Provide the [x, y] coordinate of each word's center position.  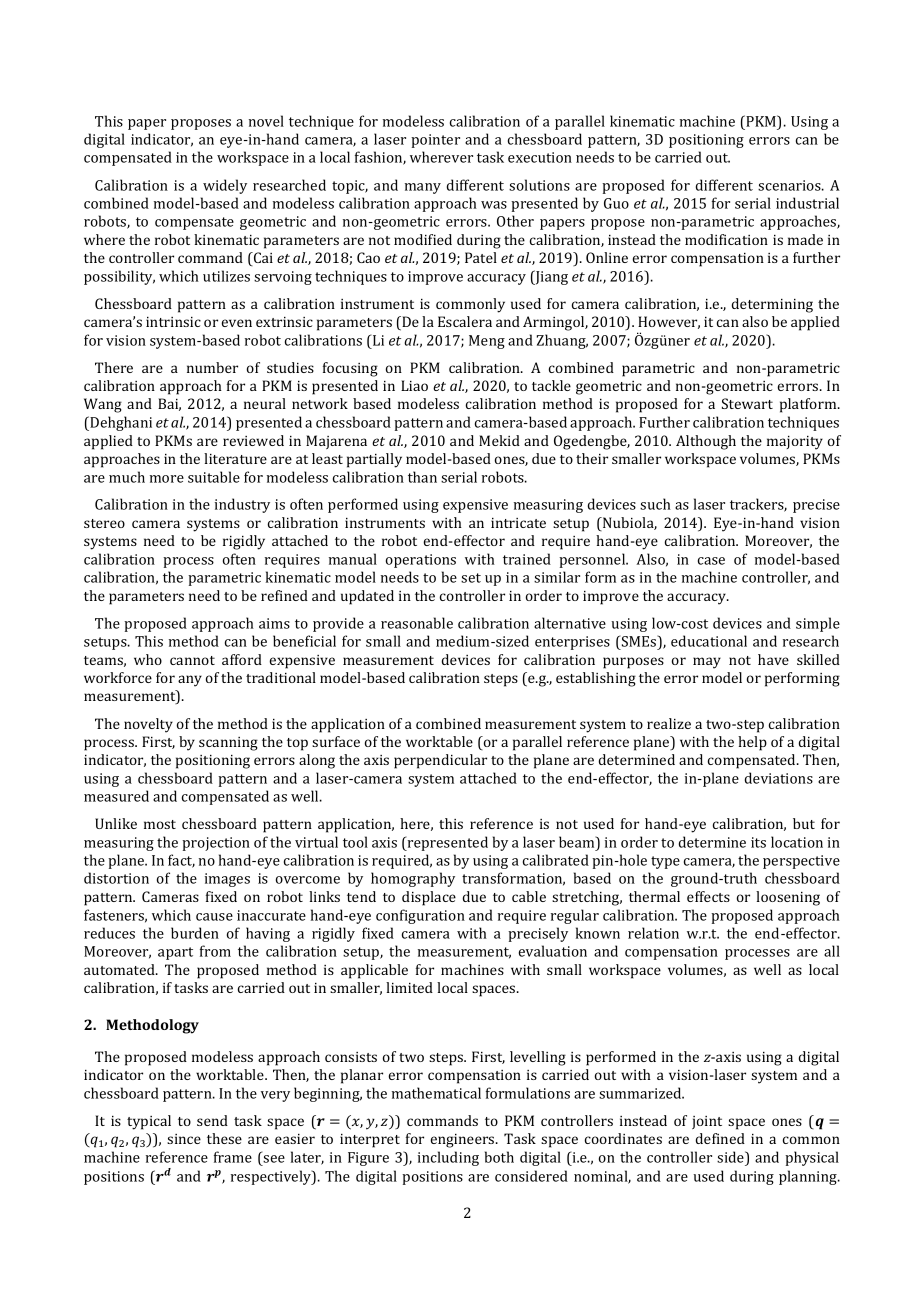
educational [709, 641]
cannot [192, 660]
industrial [807, 203]
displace [429, 898]
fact [181, 861]
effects [708, 896]
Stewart [747, 403]
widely [225, 186]
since [184, 1139]
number [212, 367]
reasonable [417, 623]
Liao [414, 385]
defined [720, 1138]
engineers [463, 1141]
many [423, 188]
